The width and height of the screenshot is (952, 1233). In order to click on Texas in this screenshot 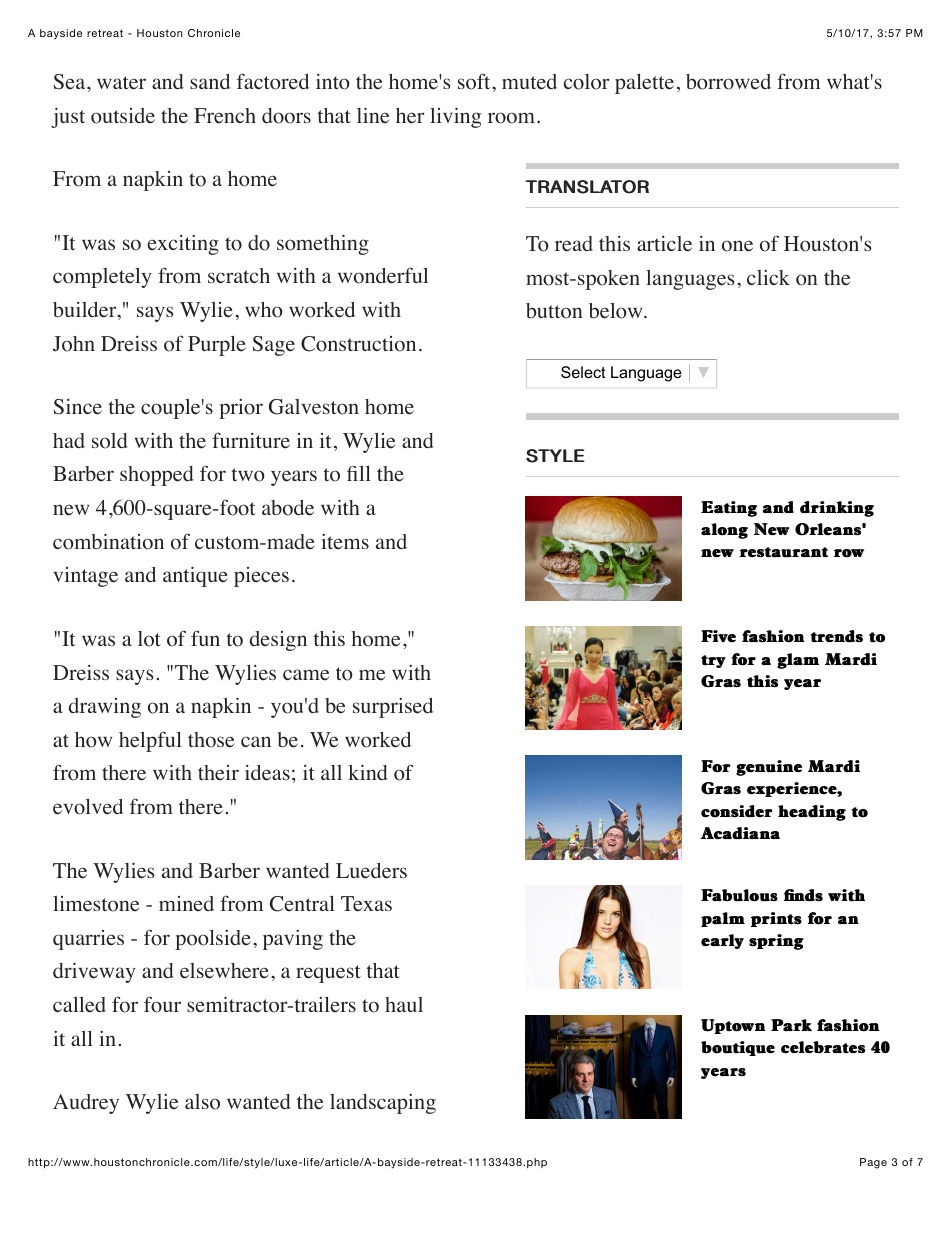, I will do `click(366, 904)`.
